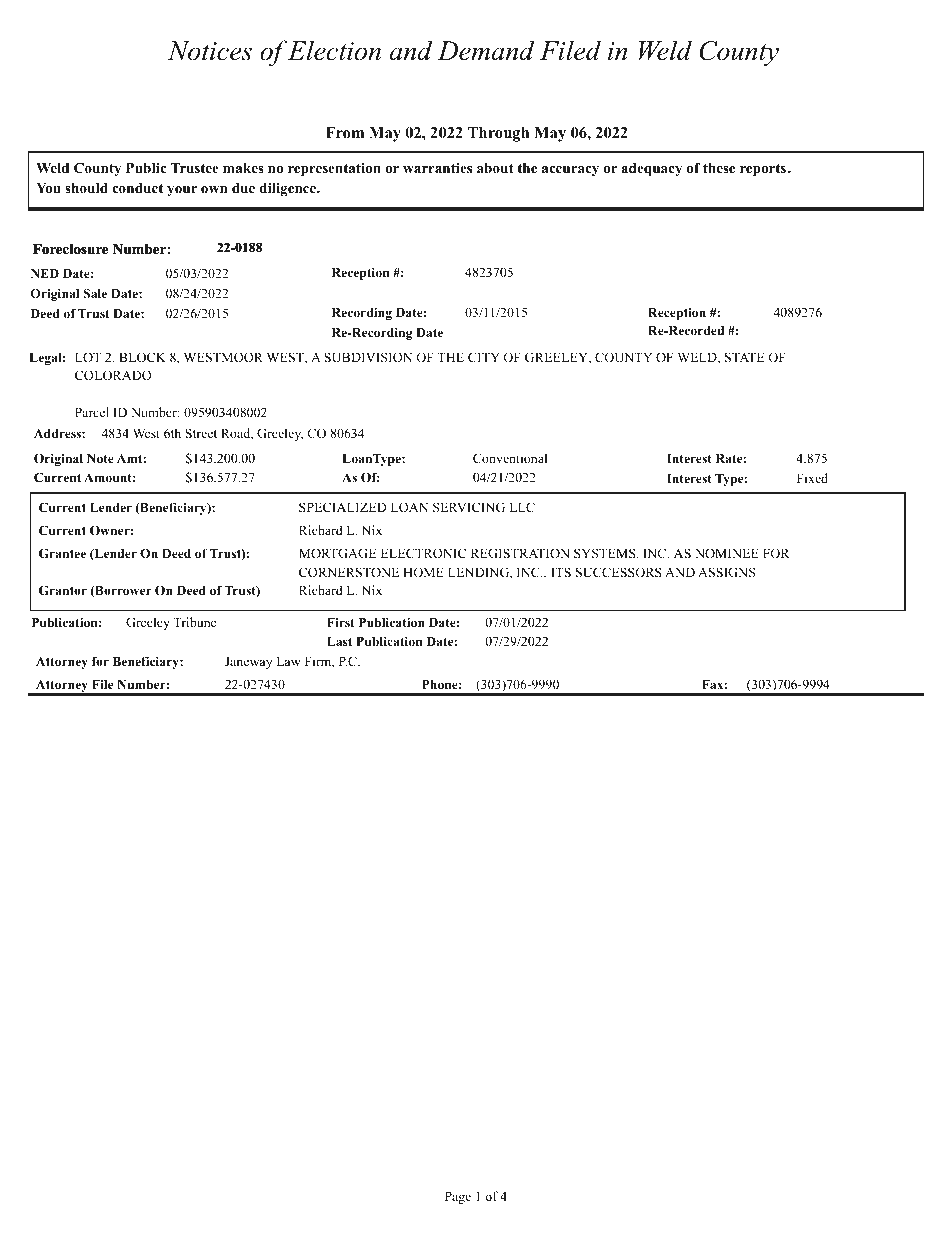 The height and width of the document is (1233, 952). I want to click on Janeway, so click(248, 662).
